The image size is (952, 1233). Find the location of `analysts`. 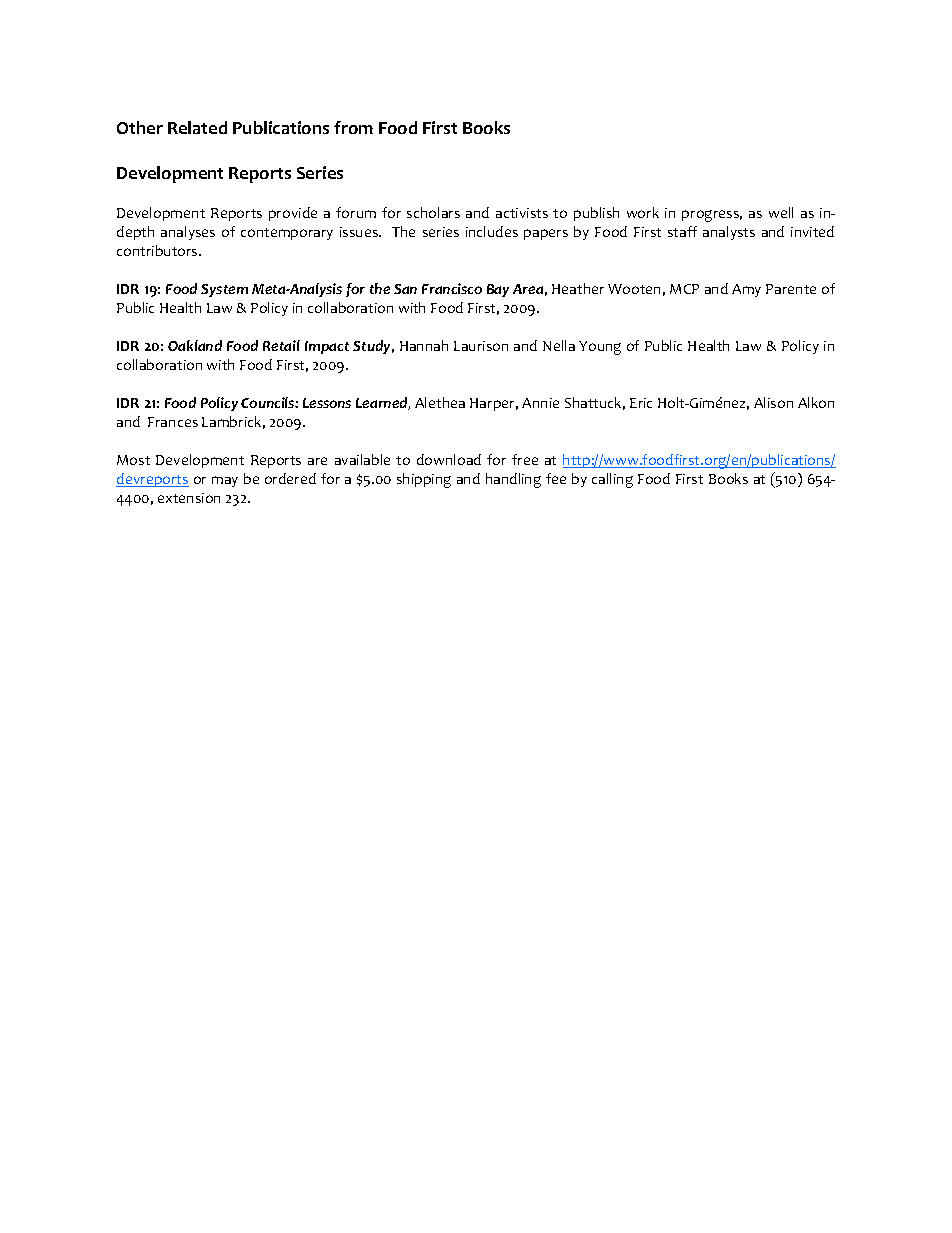

analysts is located at coordinates (729, 233).
